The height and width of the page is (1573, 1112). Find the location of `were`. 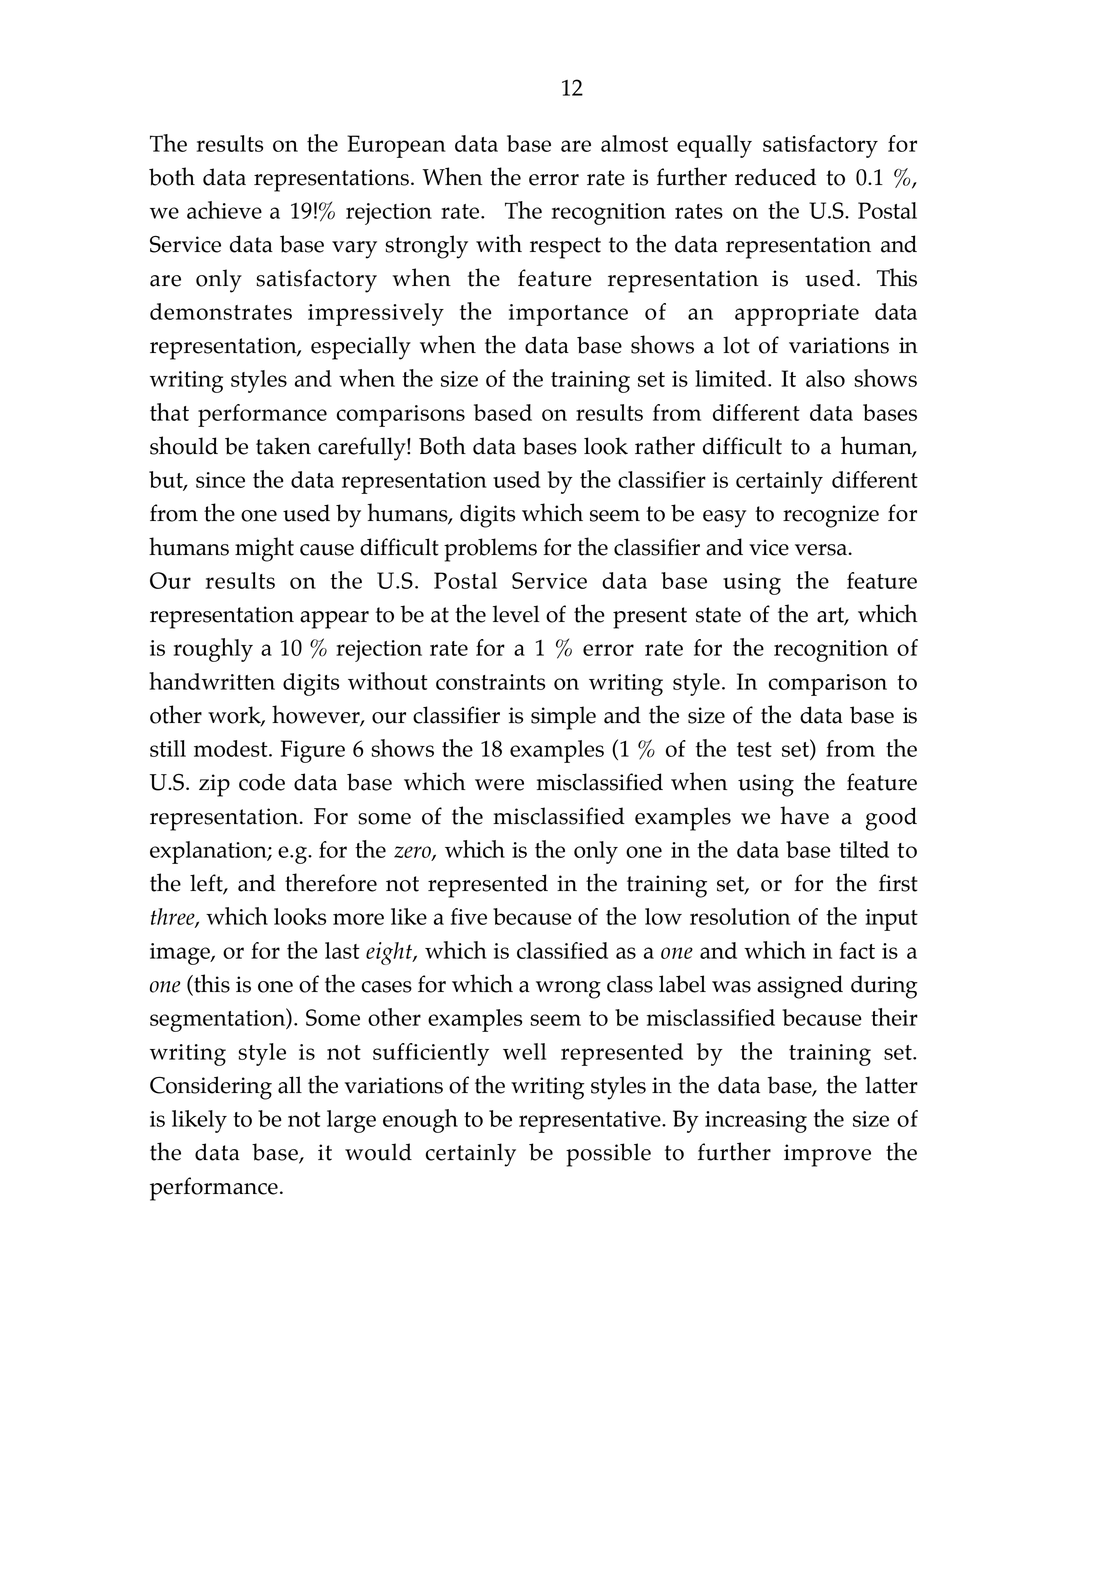

were is located at coordinates (499, 785).
